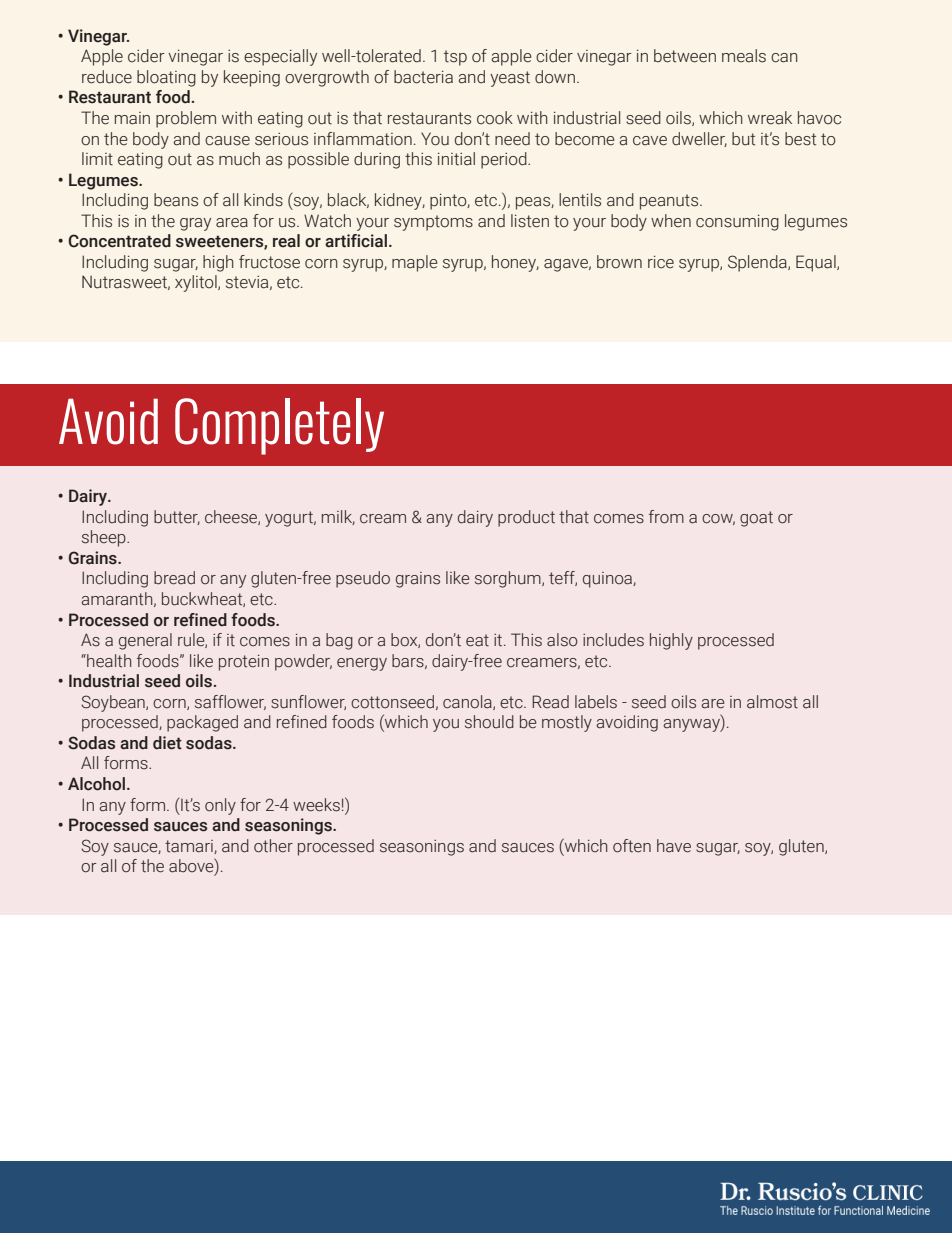 The height and width of the image is (1233, 952). What do you see at coordinates (316, 805) in the image?
I see `weeks` at bounding box center [316, 805].
